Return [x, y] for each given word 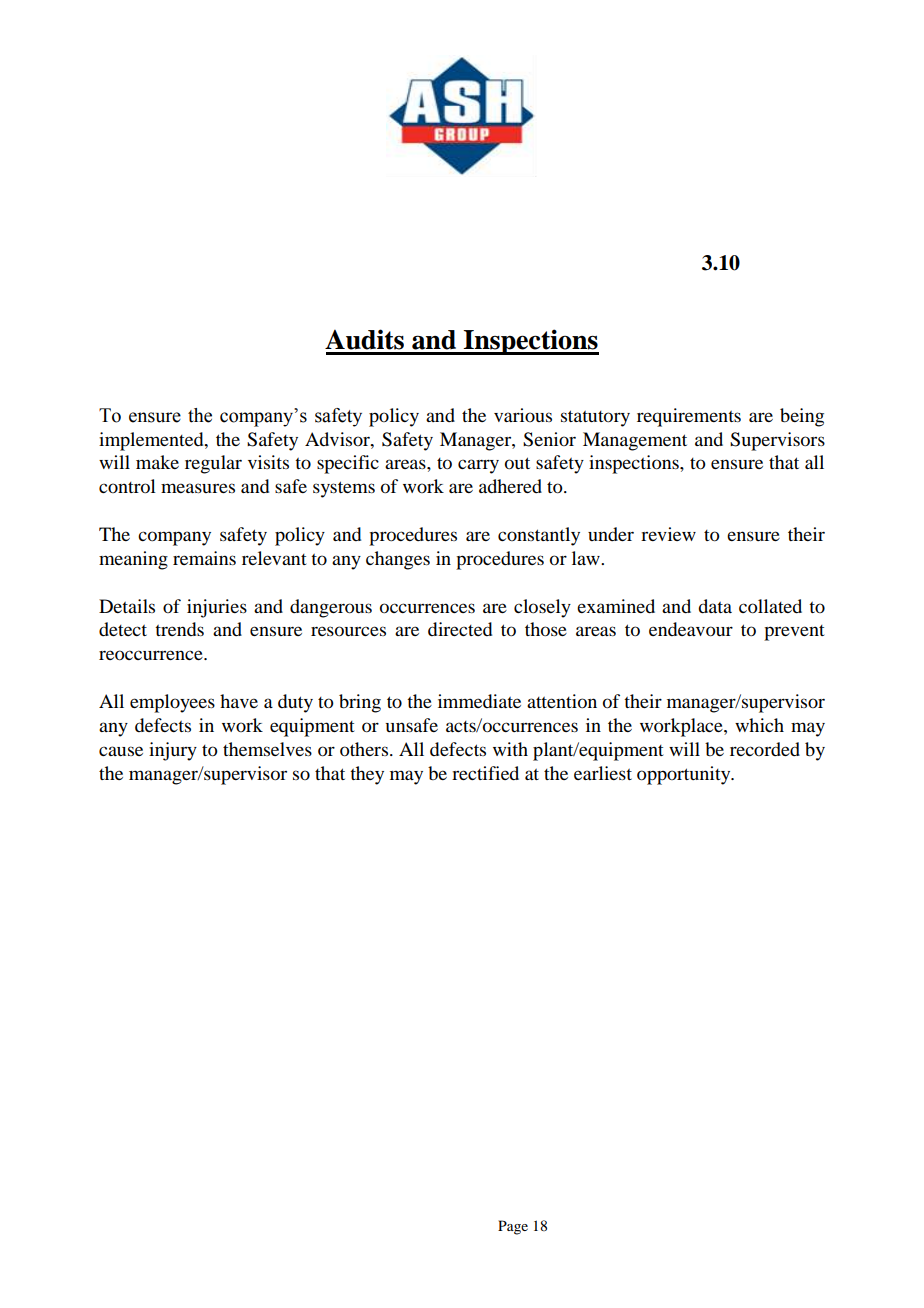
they [367, 775]
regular [213, 464]
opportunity [685, 775]
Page [513, 1227]
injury [173, 751]
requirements [689, 417]
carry [478, 466]
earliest [603, 773]
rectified [485, 773]
